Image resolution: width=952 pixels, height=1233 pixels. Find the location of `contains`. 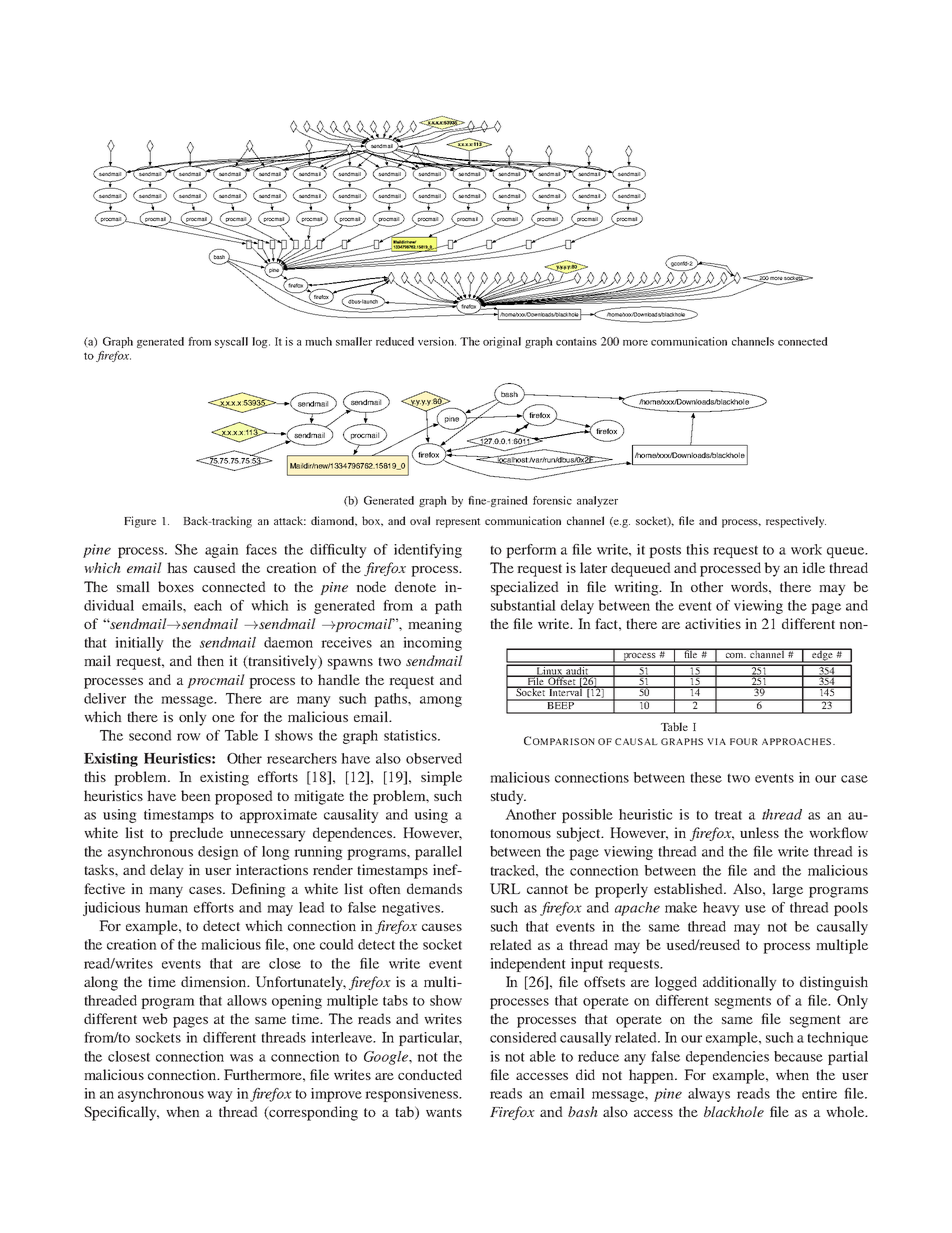

contains is located at coordinates (576, 341).
